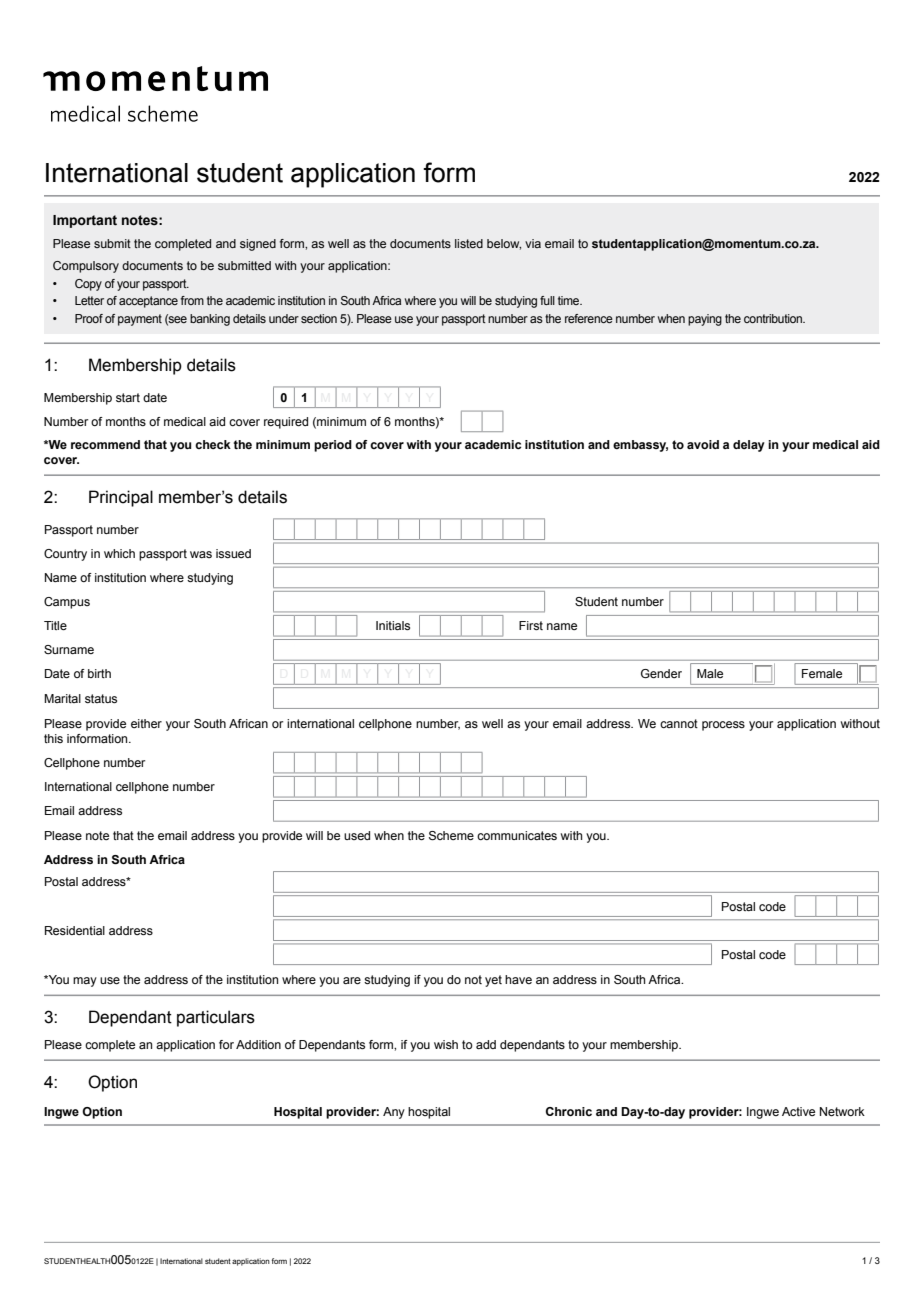 The image size is (924, 1308). Describe the element at coordinates (774, 318) in the image. I see `contribution` at that location.
